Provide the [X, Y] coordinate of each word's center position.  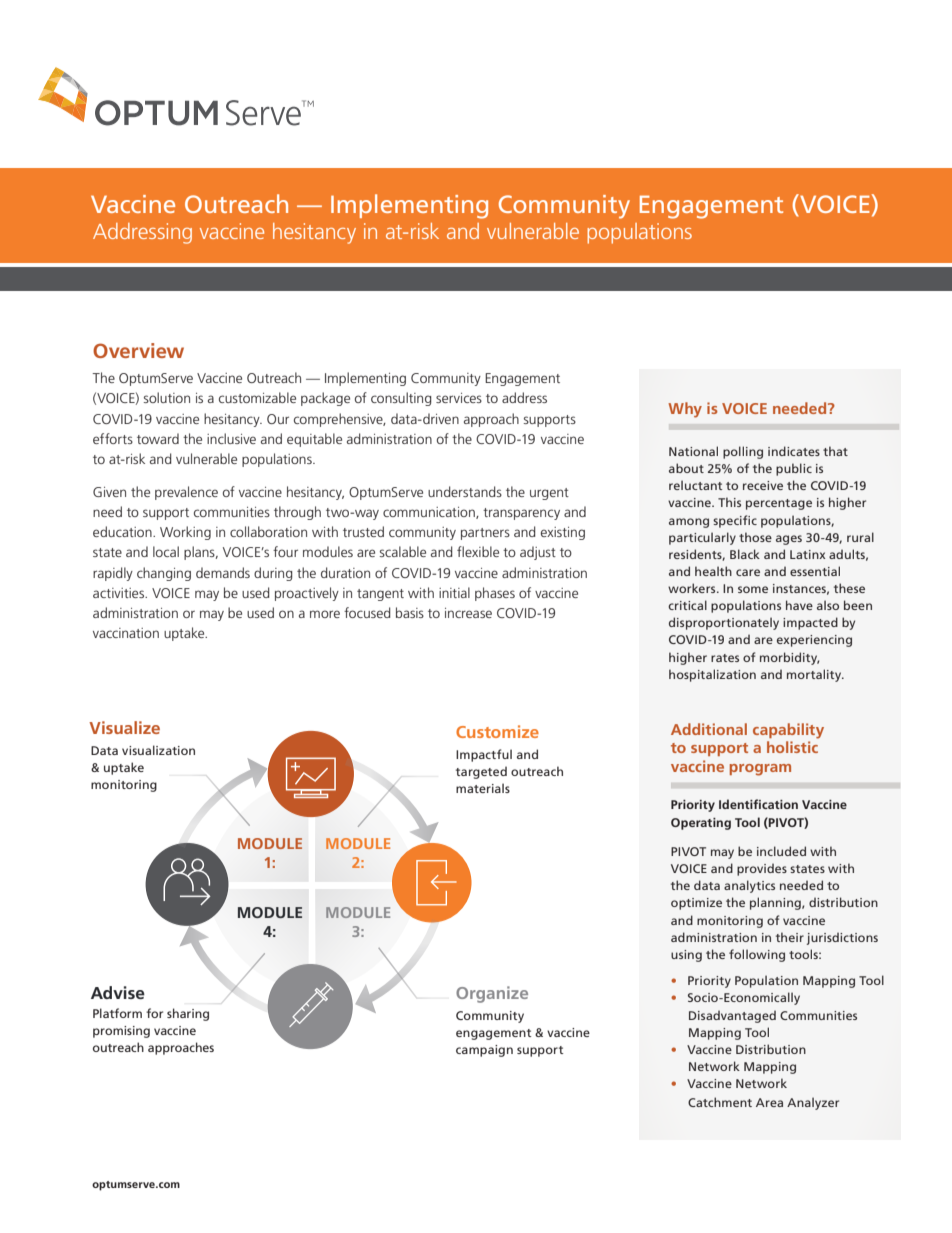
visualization [158, 750]
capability [788, 731]
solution [166, 397]
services [459, 398]
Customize [497, 731]
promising [121, 1032]
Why [685, 410]
